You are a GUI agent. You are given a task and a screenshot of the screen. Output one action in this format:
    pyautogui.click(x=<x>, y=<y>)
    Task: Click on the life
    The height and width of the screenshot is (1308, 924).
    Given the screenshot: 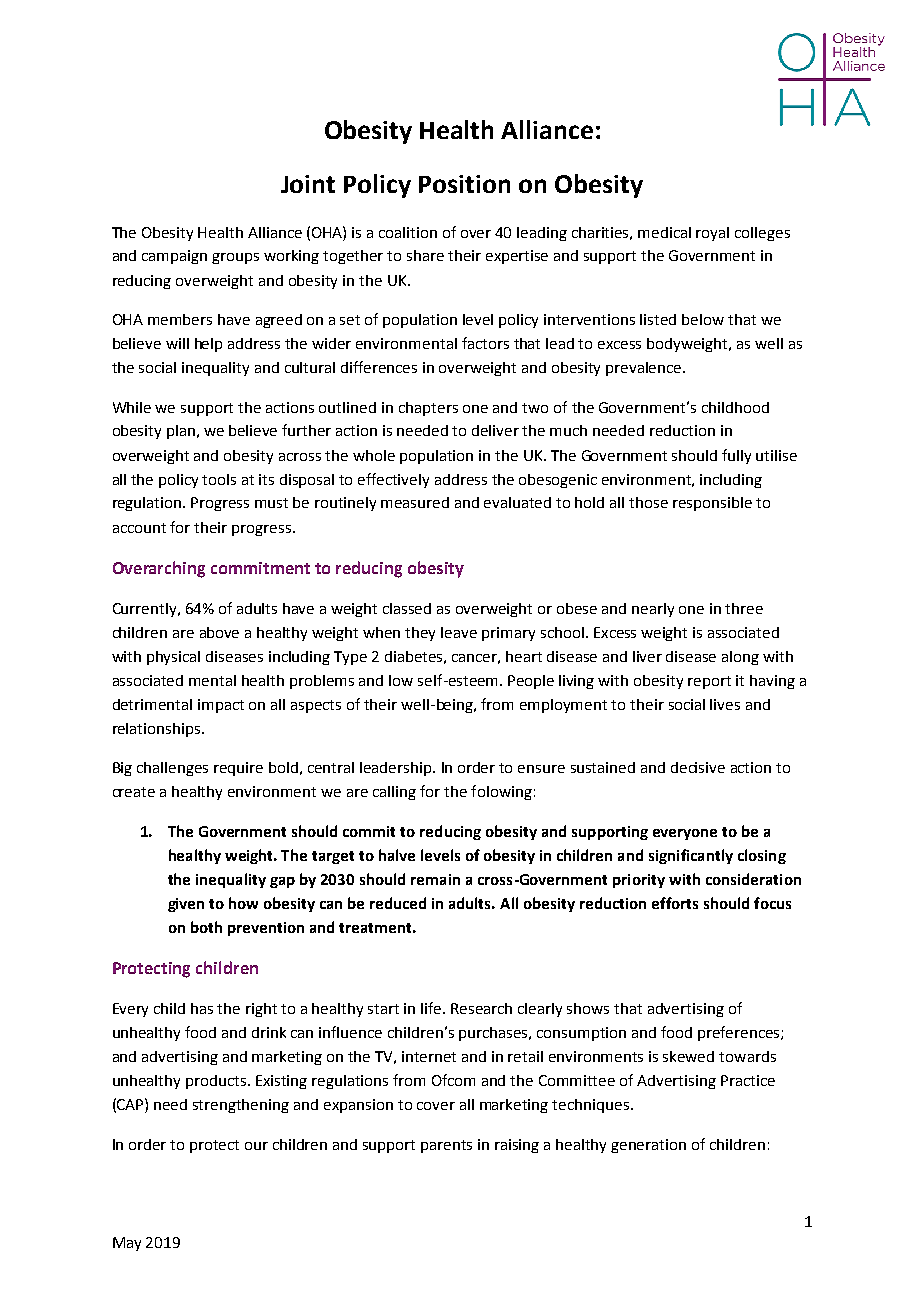 What is the action you would take?
    pyautogui.click(x=433, y=1008)
